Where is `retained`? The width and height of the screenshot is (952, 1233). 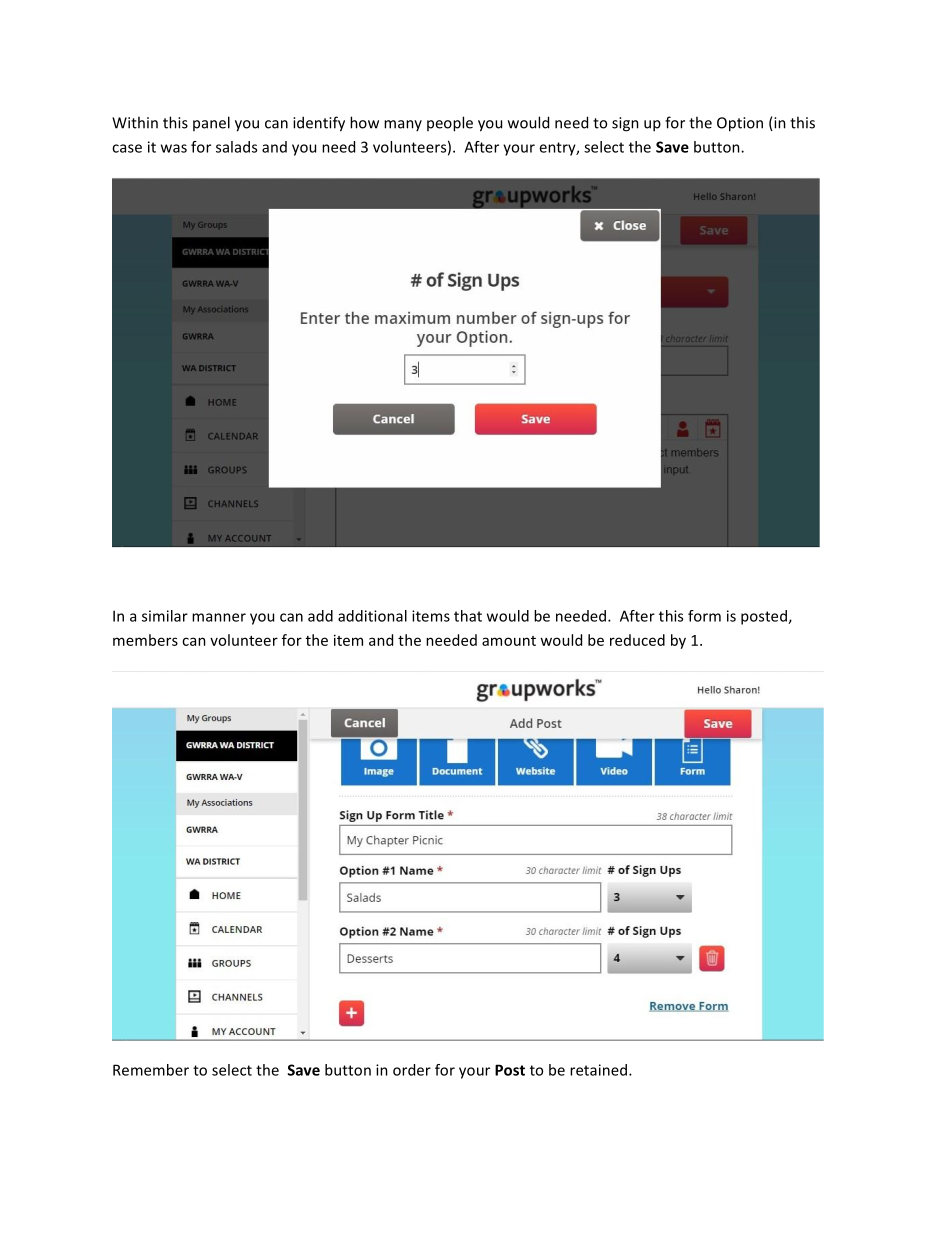
retained is located at coordinates (598, 1070).
